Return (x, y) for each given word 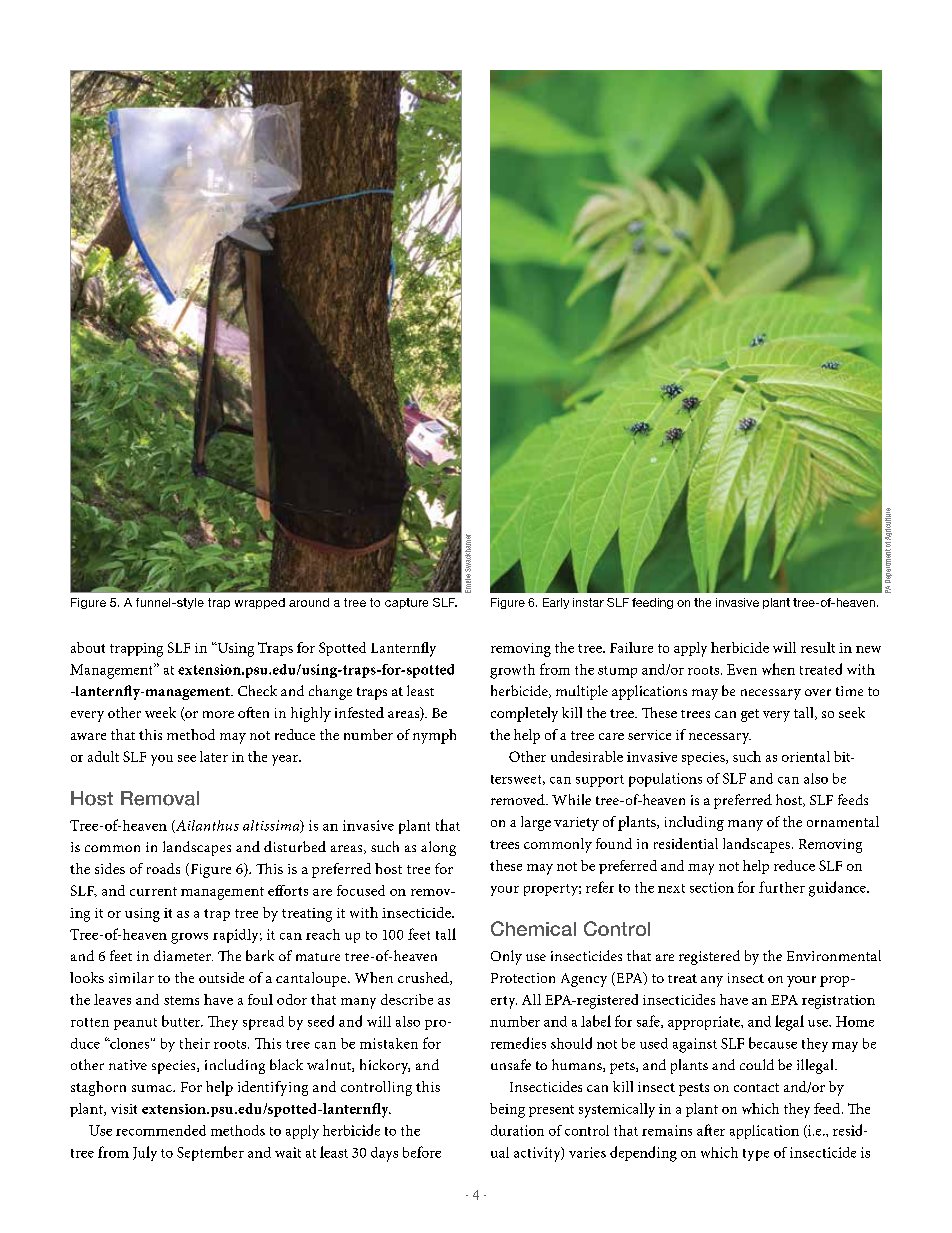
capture (406, 603)
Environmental (834, 955)
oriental (806, 756)
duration (517, 1130)
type (756, 1155)
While (571, 799)
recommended (161, 1130)
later (214, 756)
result (818, 647)
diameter (183, 955)
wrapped (260, 603)
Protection (523, 978)
